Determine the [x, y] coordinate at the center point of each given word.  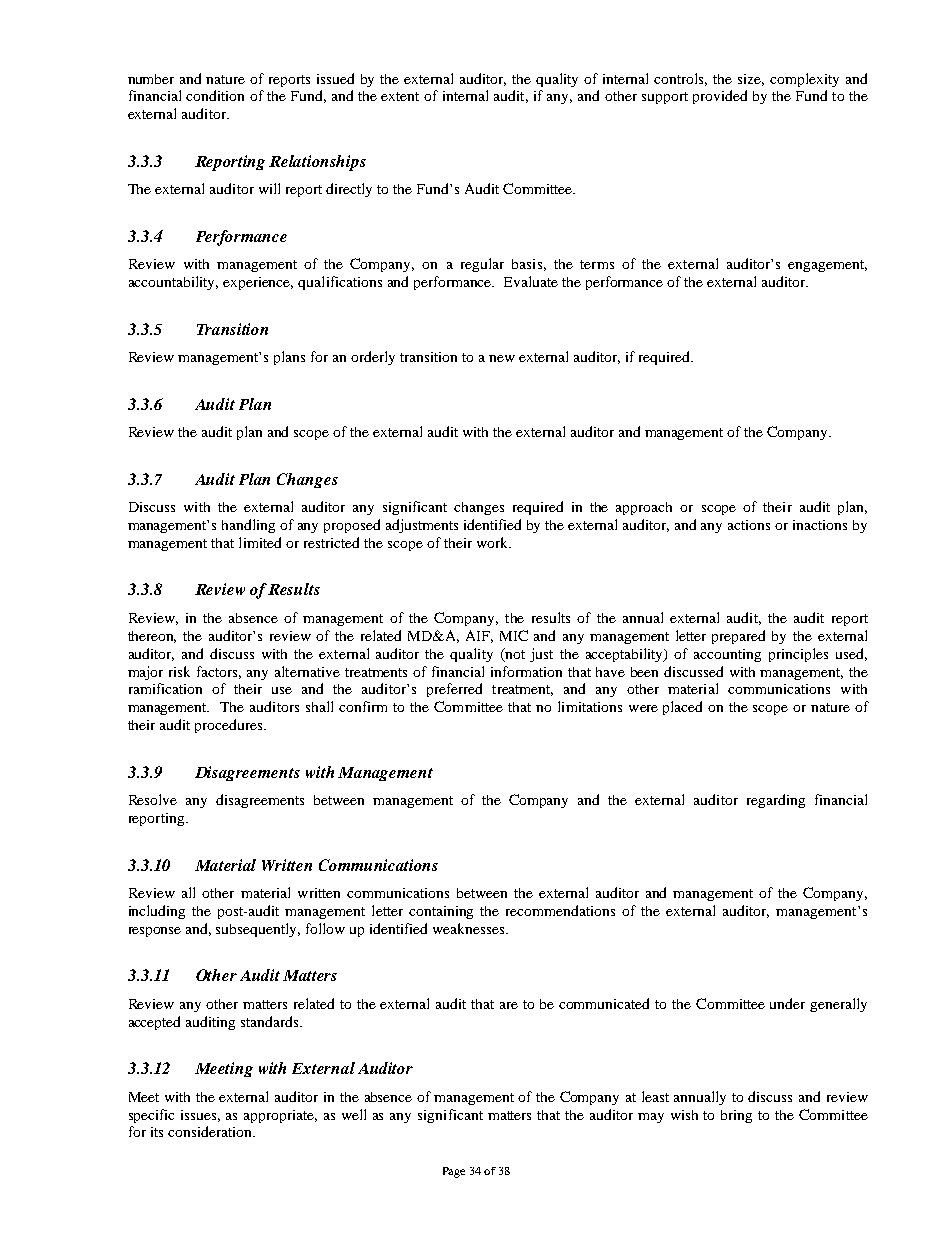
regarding [776, 801]
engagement [827, 266]
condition [215, 95]
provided [720, 97]
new [502, 358]
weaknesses [470, 928]
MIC [514, 635]
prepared [738, 637]
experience [258, 283]
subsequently [258, 930]
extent [400, 96]
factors [219, 672]
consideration [211, 1131]
